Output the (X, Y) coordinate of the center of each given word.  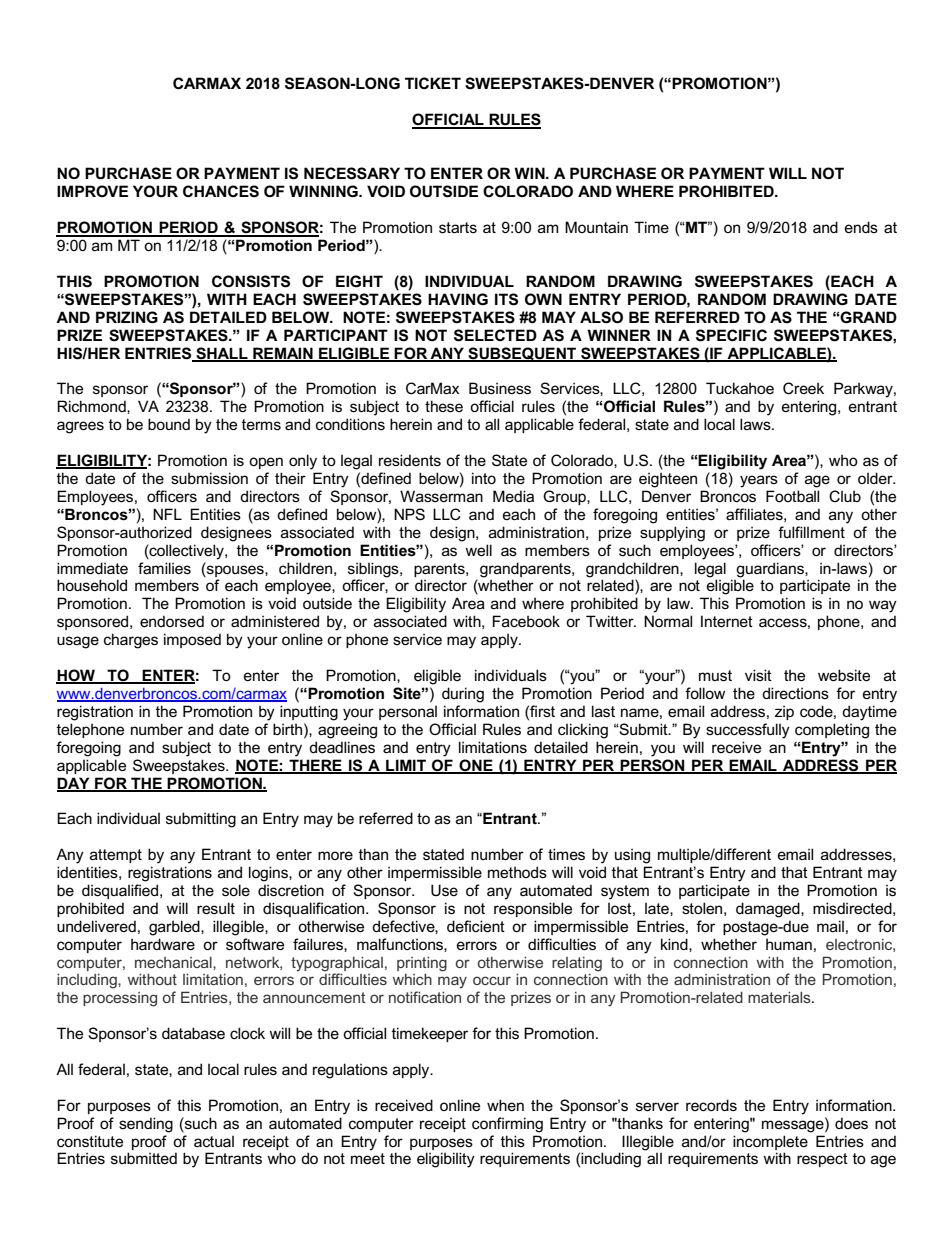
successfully (748, 731)
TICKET (433, 83)
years (759, 481)
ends (861, 227)
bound (169, 424)
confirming (507, 1125)
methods (517, 872)
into (484, 478)
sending (146, 1125)
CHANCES (221, 191)
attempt (116, 856)
